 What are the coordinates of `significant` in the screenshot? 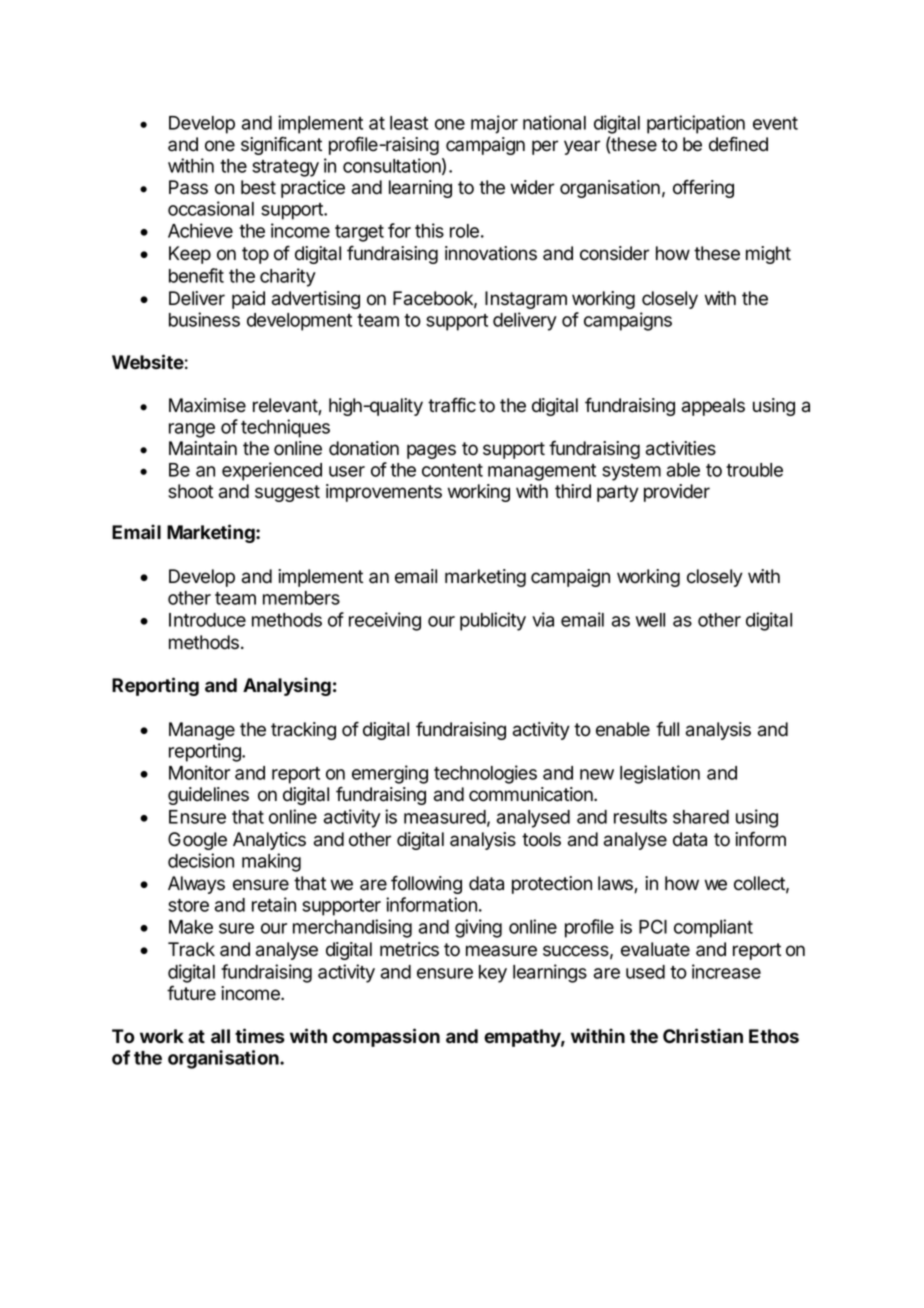 It's located at (281, 145).
